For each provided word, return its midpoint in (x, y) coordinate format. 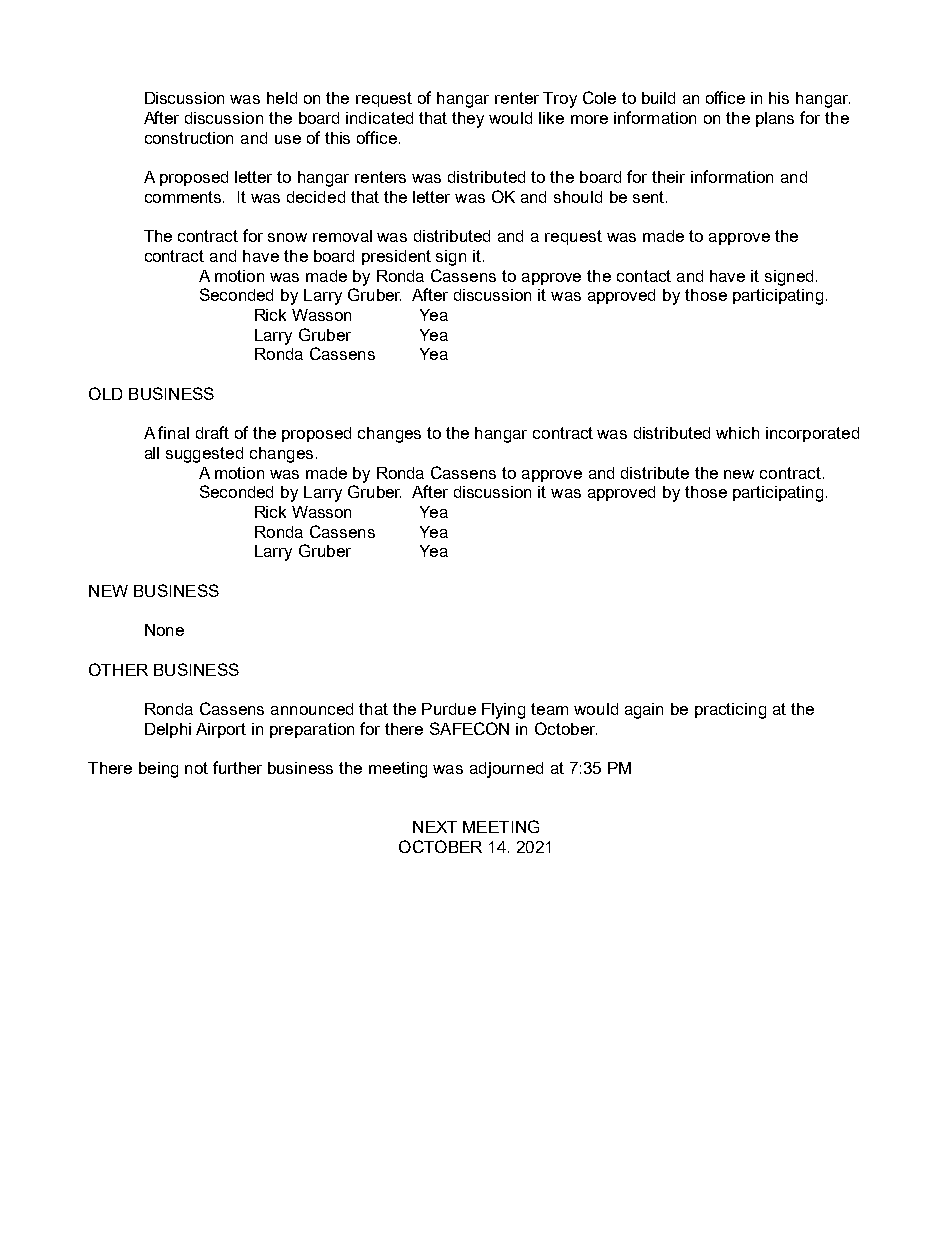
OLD (105, 393)
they (468, 120)
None (164, 630)
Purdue (449, 709)
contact (644, 276)
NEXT (435, 827)
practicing (730, 711)
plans (775, 119)
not (196, 768)
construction (189, 138)
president (396, 257)
